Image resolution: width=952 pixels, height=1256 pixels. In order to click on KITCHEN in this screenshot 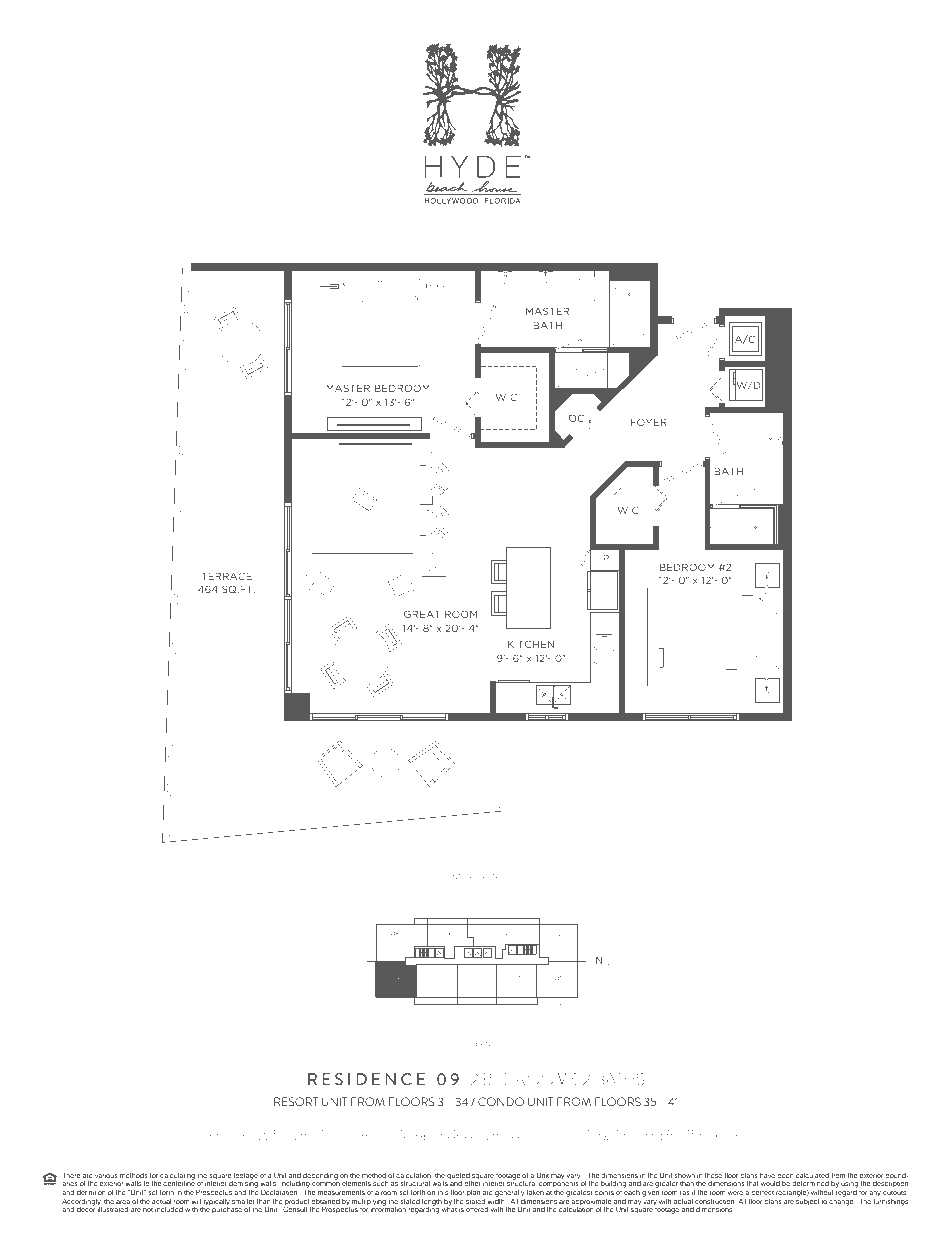, I will do `click(531, 644)`.
